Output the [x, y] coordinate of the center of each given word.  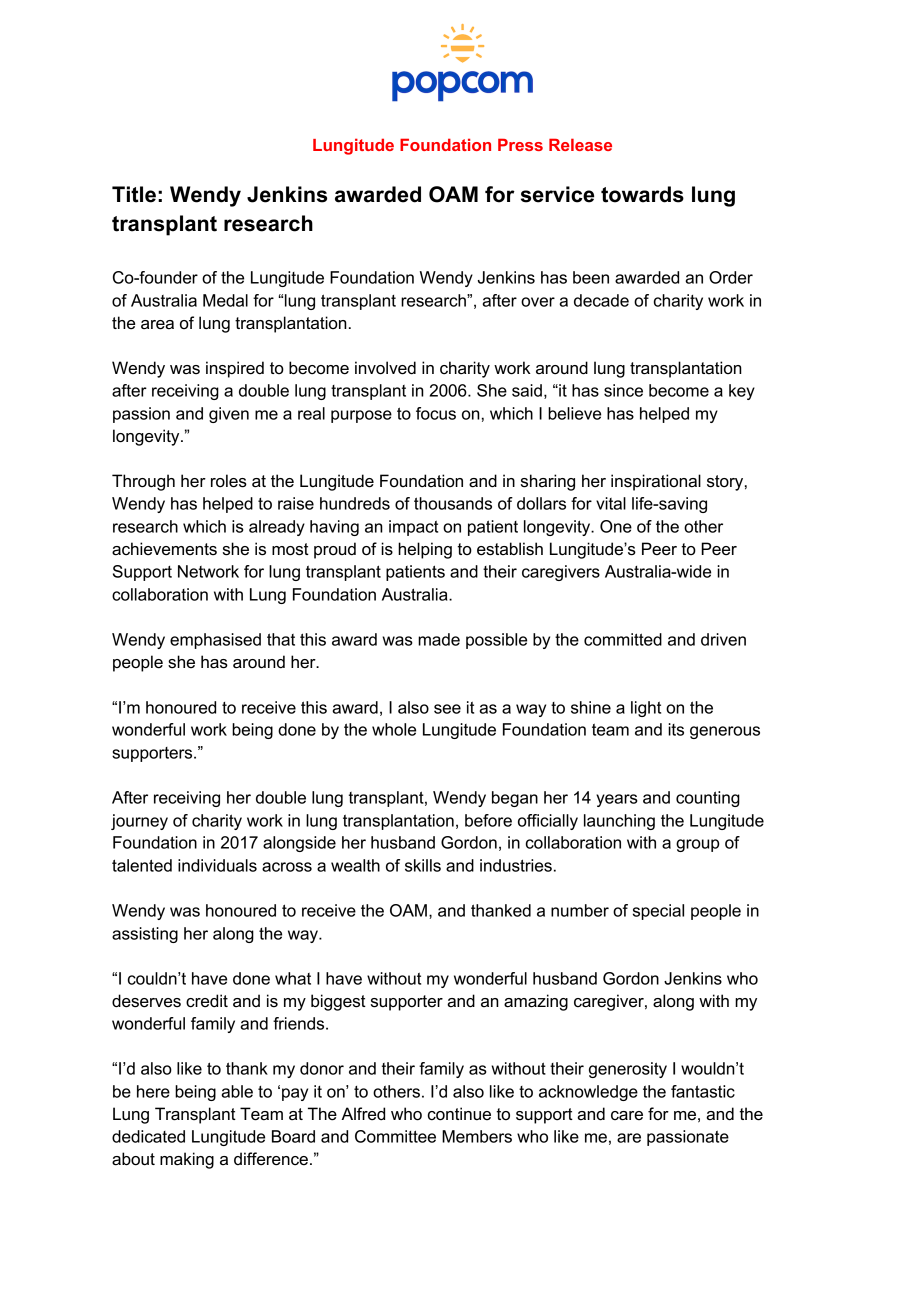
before [488, 820]
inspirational [656, 482]
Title [134, 194]
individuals [217, 865]
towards [642, 194]
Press [520, 144]
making [187, 1160]
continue [459, 1114]
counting [708, 799]
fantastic [703, 1091]
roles [229, 481]
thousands [453, 503]
